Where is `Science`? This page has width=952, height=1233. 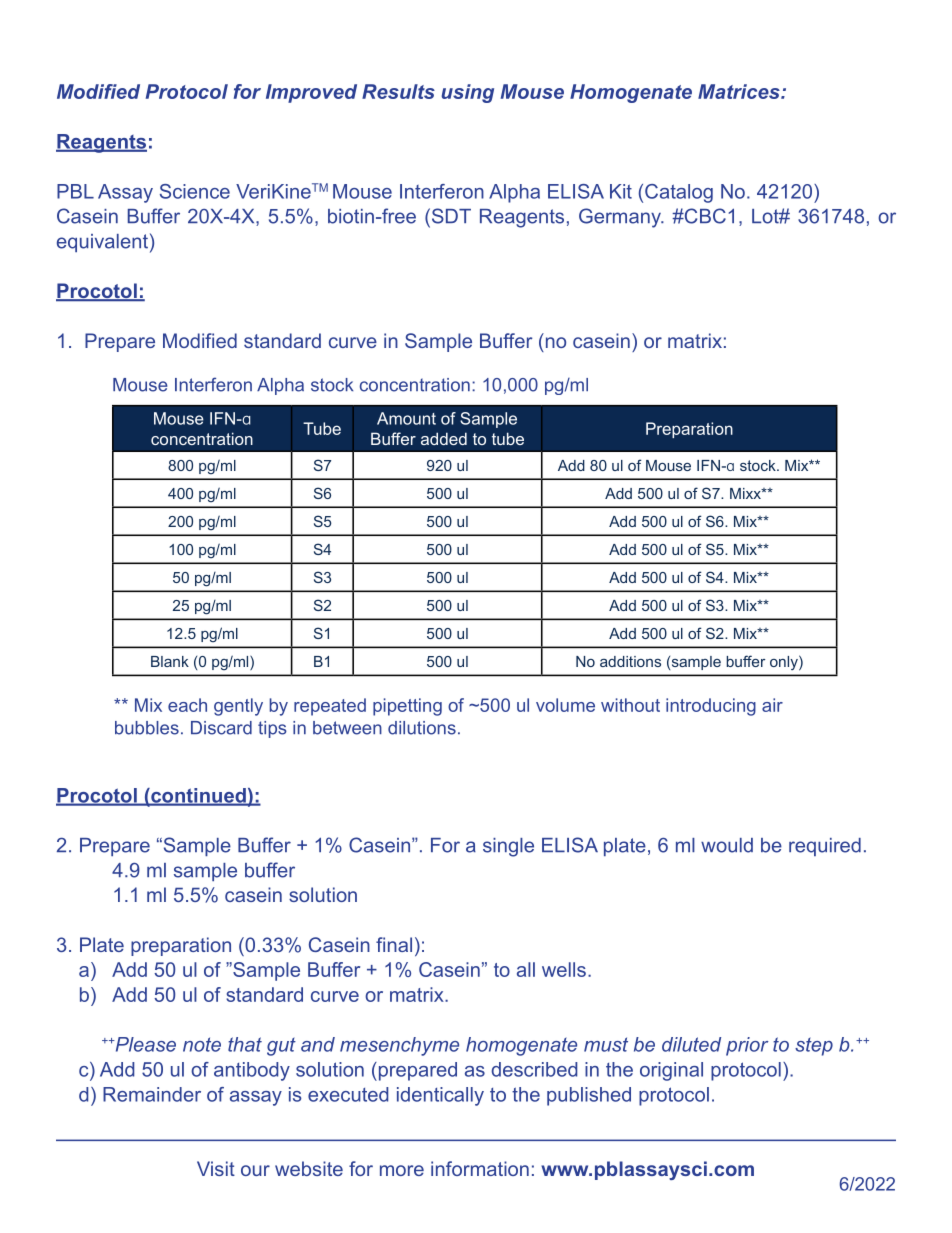 Science is located at coordinates (195, 191).
